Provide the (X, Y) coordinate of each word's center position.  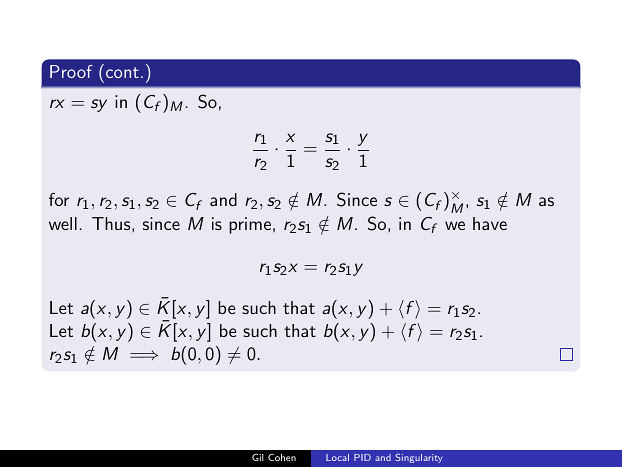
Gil (258, 457)
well (63, 223)
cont (122, 72)
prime (250, 225)
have (490, 223)
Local (337, 457)
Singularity (418, 458)
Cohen (282, 457)
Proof (71, 71)
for (59, 199)
